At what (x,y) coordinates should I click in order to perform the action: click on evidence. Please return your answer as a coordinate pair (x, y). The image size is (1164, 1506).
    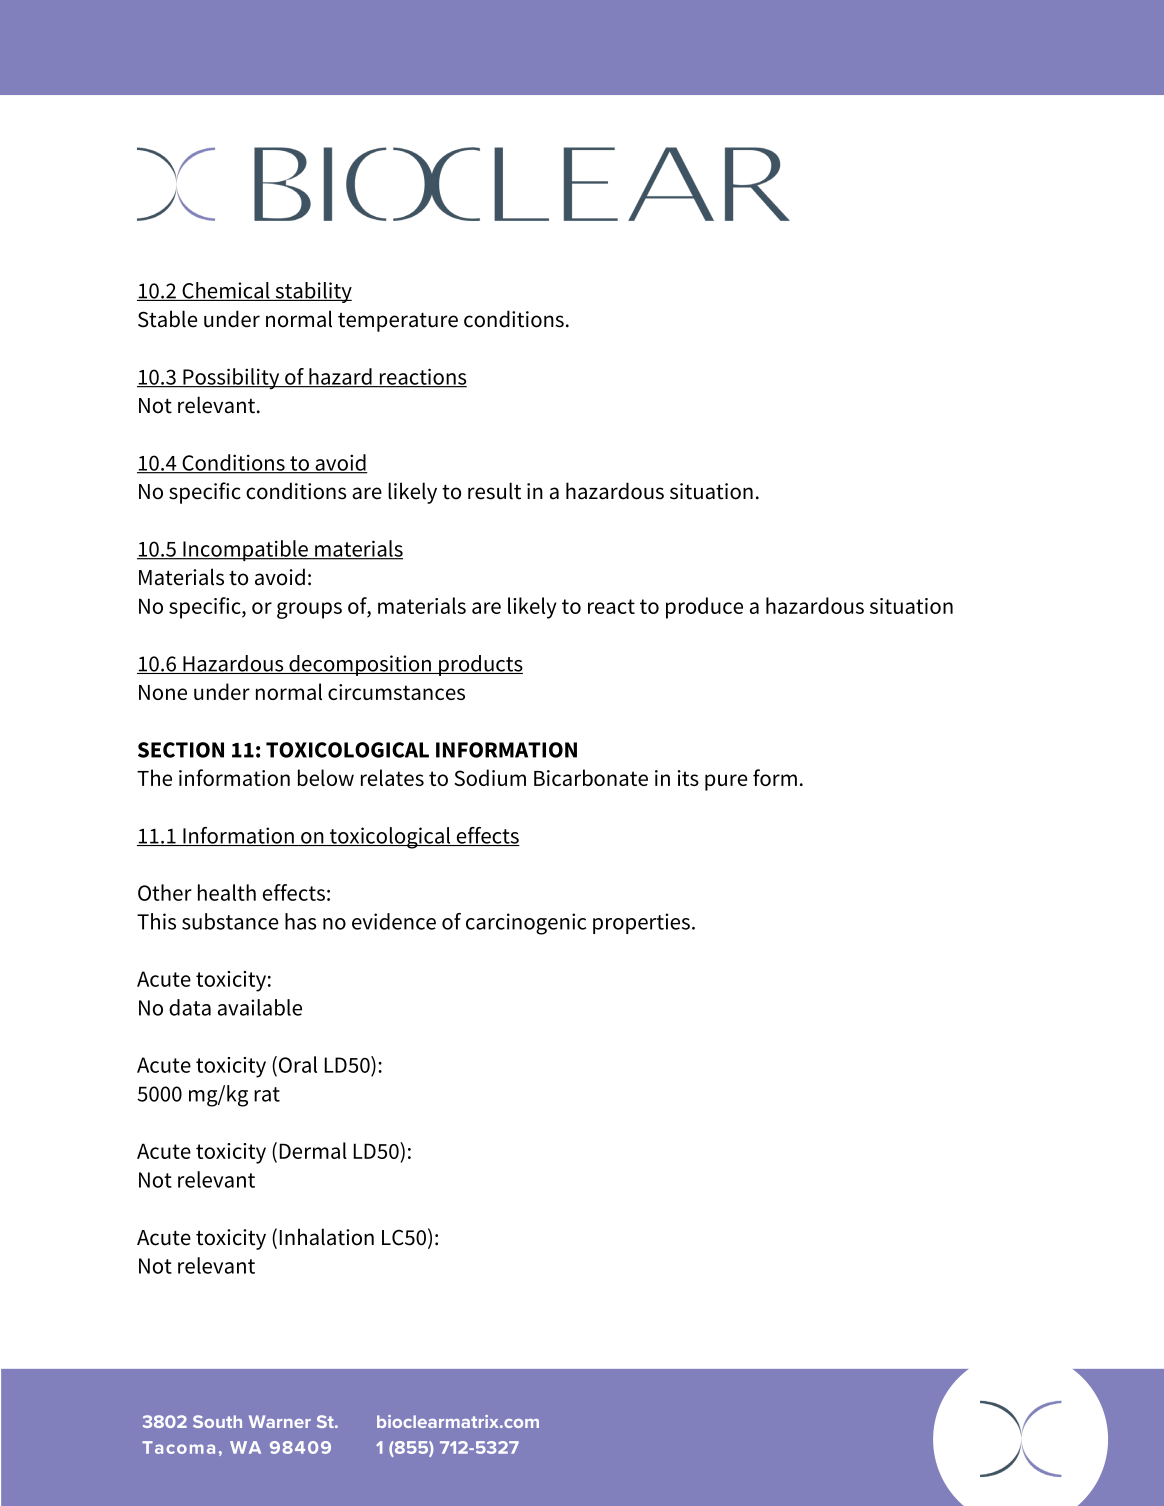
    Looking at the image, I should click on (394, 921).
